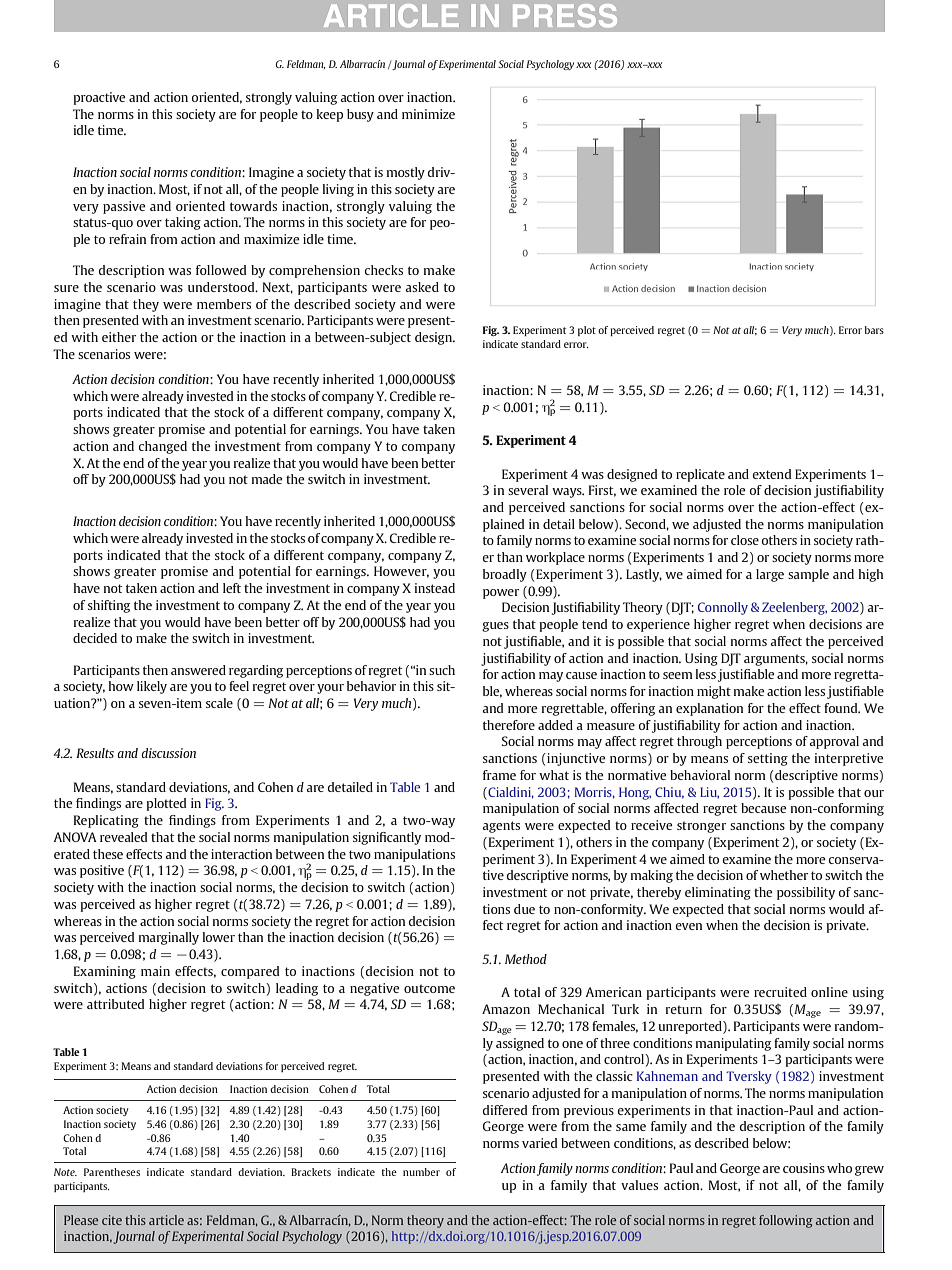  I want to click on revealed, so click(123, 837).
